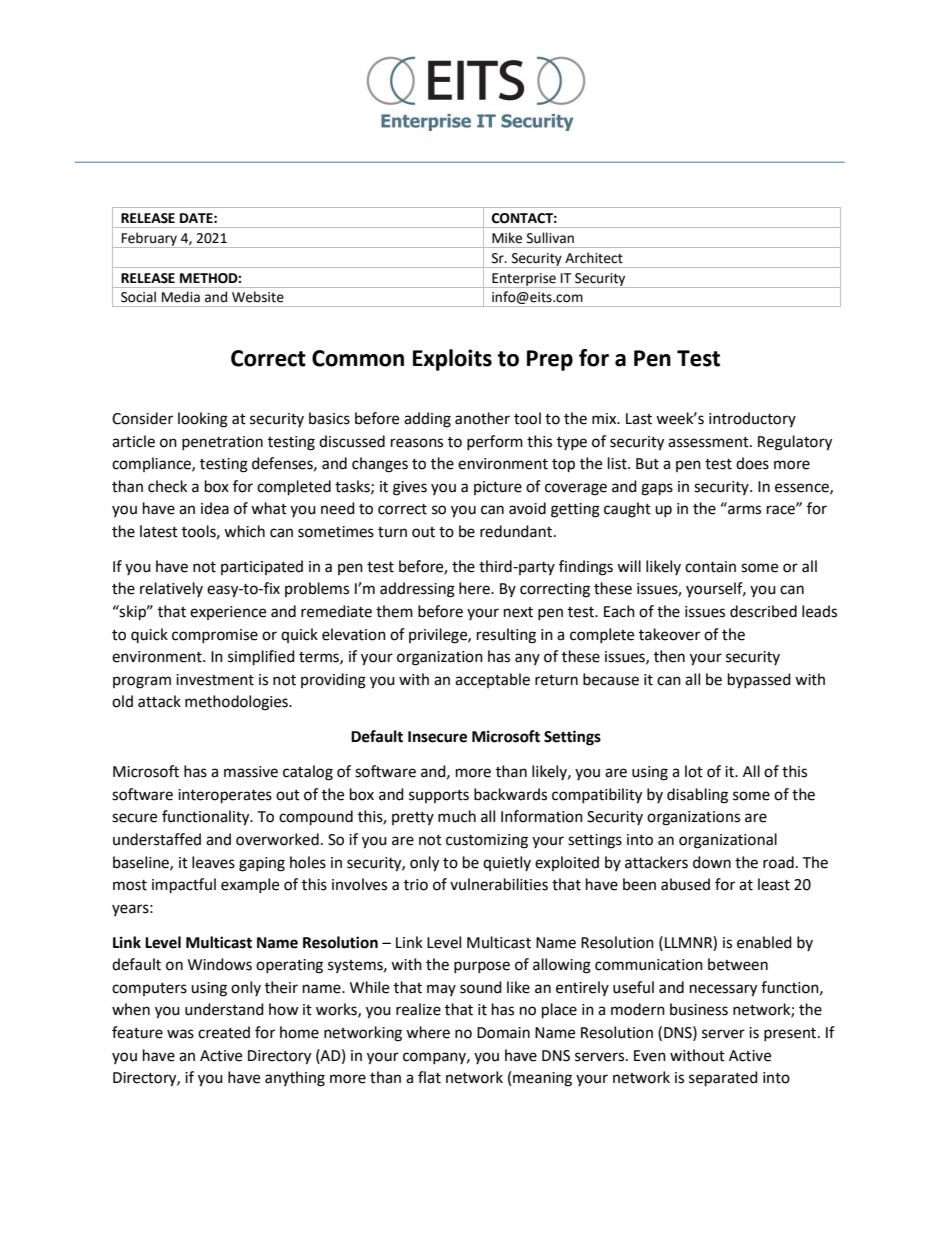 This screenshot has height=1233, width=952. Describe the element at coordinates (503, 1033) in the screenshot. I see `Domain` at that location.
